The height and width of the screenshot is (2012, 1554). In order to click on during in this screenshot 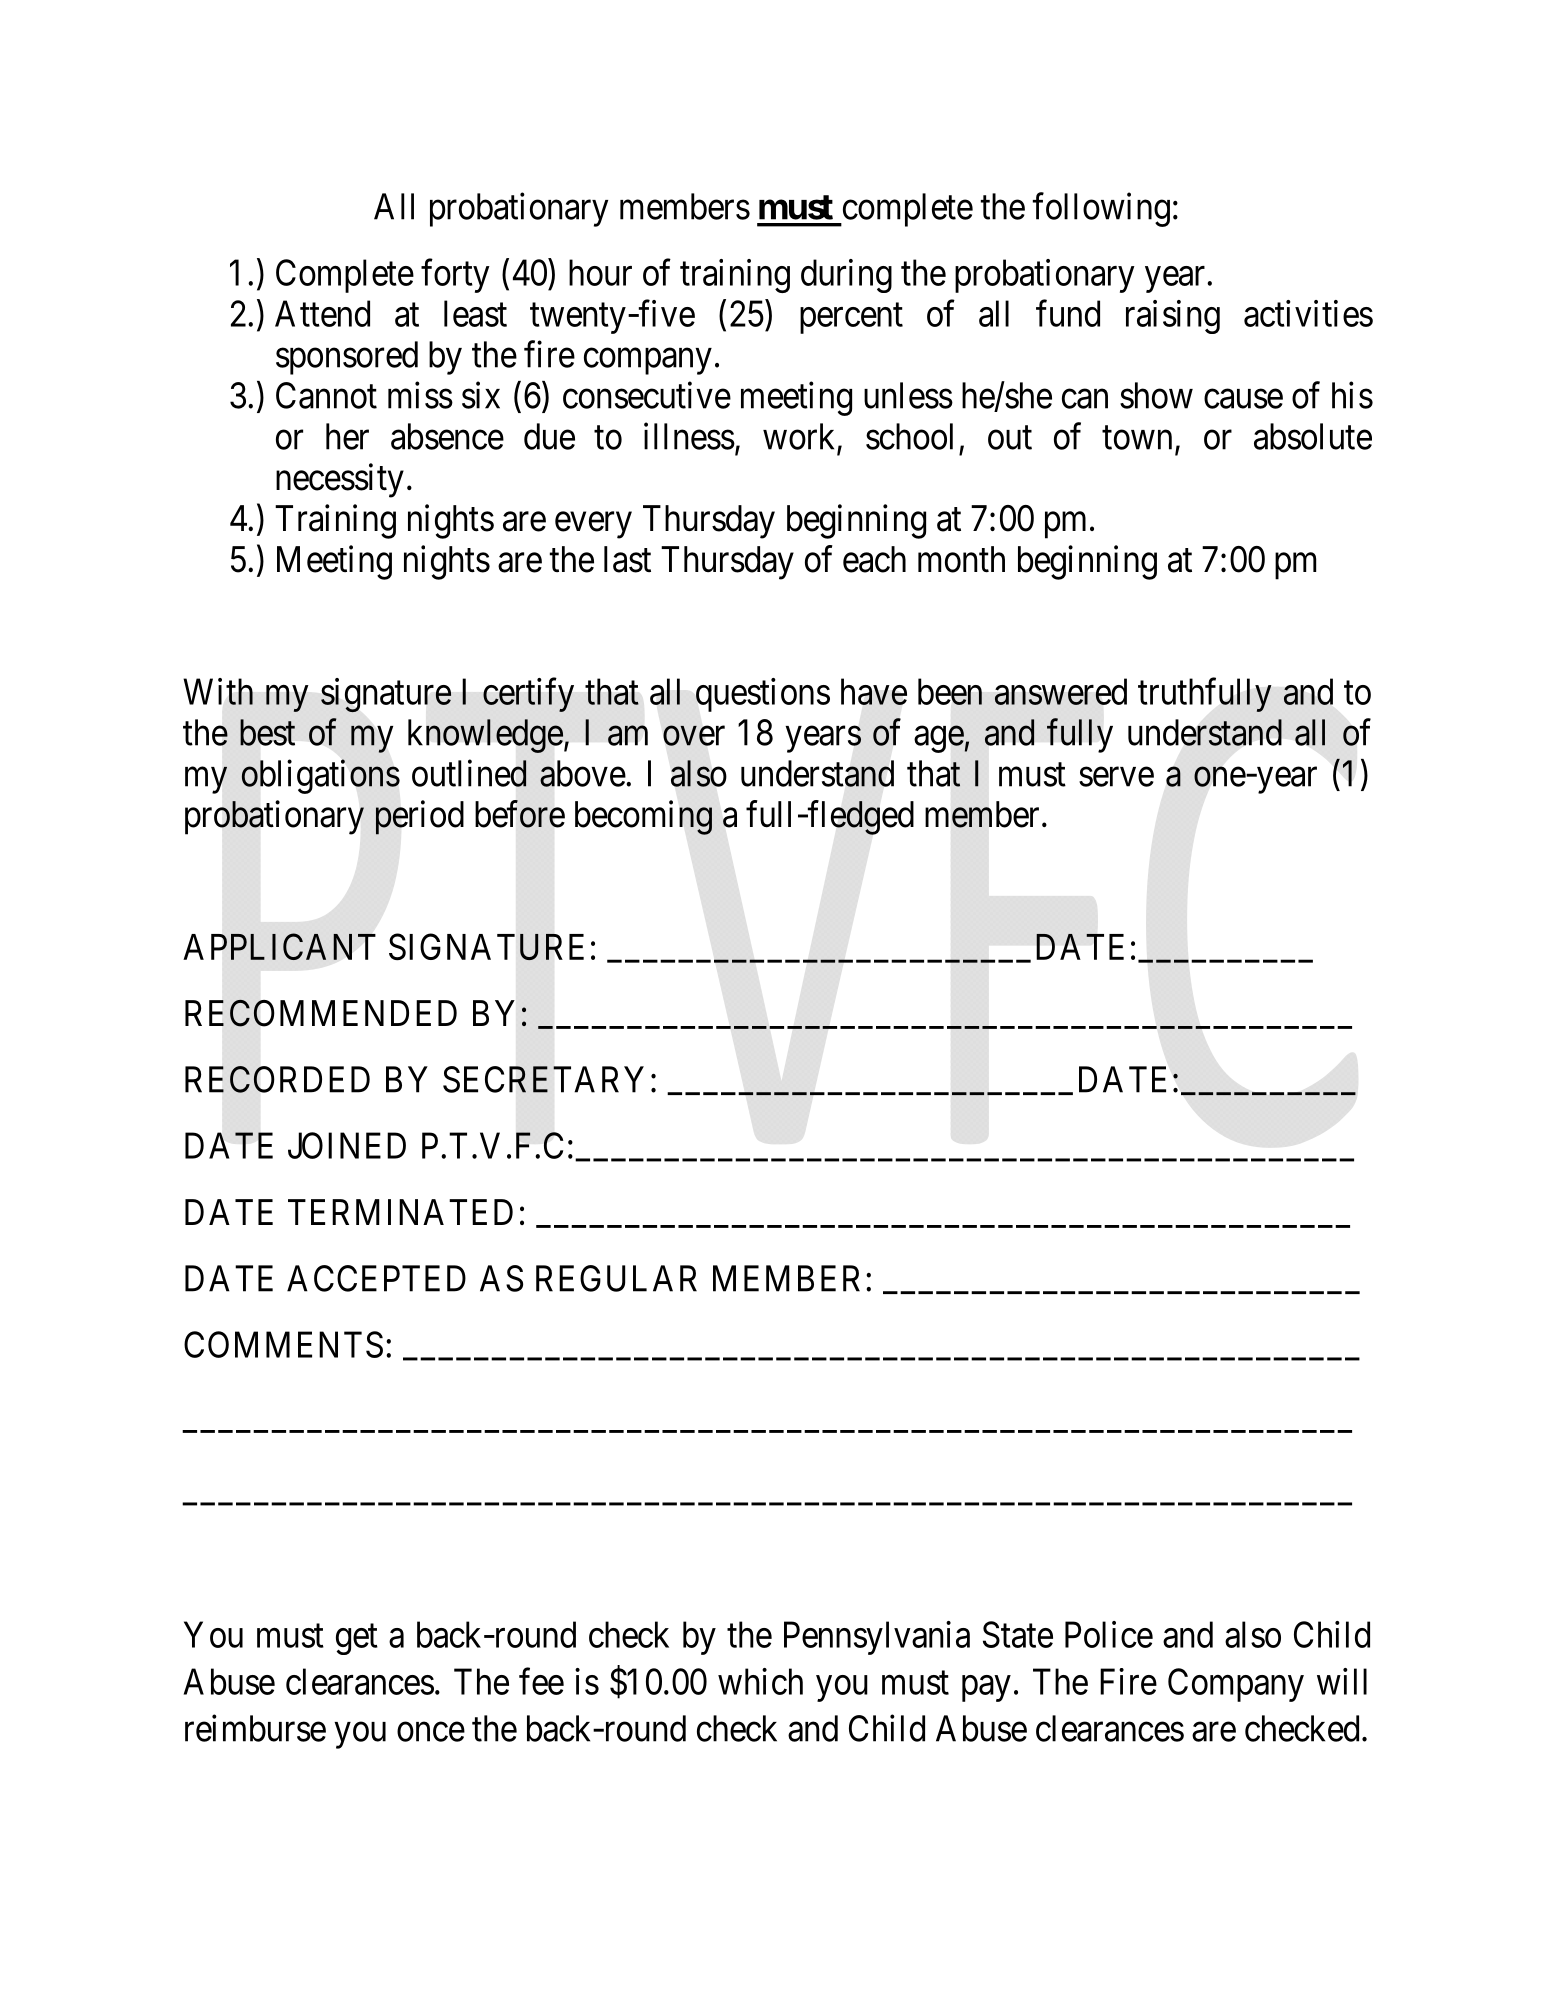, I will do `click(846, 276)`.
